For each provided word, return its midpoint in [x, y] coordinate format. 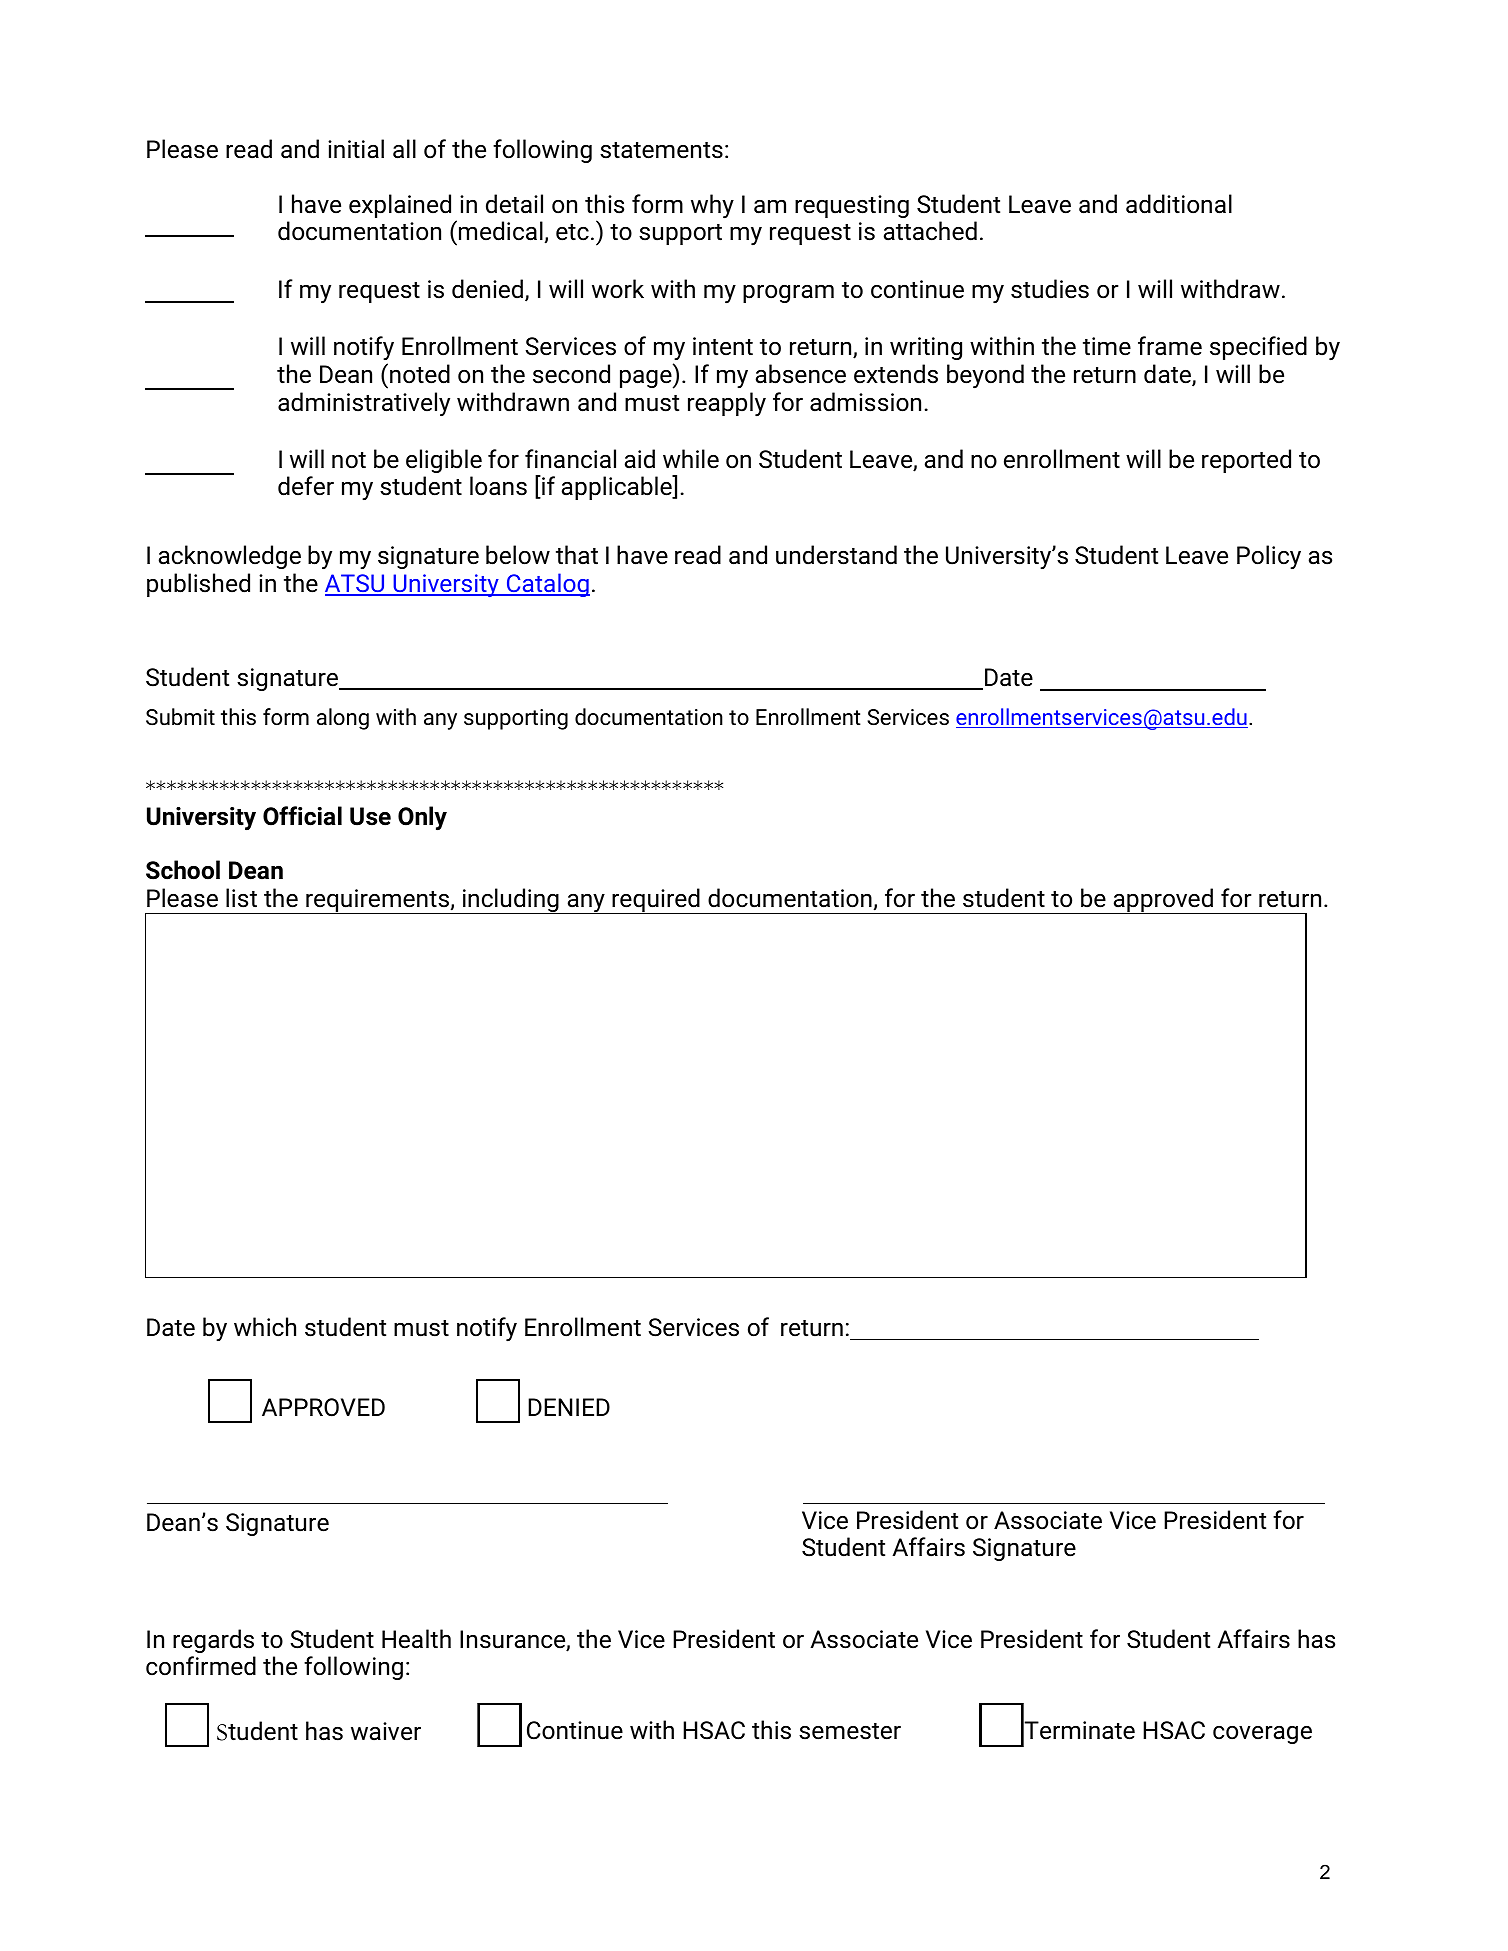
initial [356, 149]
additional [1179, 204]
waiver [386, 1731]
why [712, 206]
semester [850, 1731]
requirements [377, 901]
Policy [1269, 557]
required [656, 901]
